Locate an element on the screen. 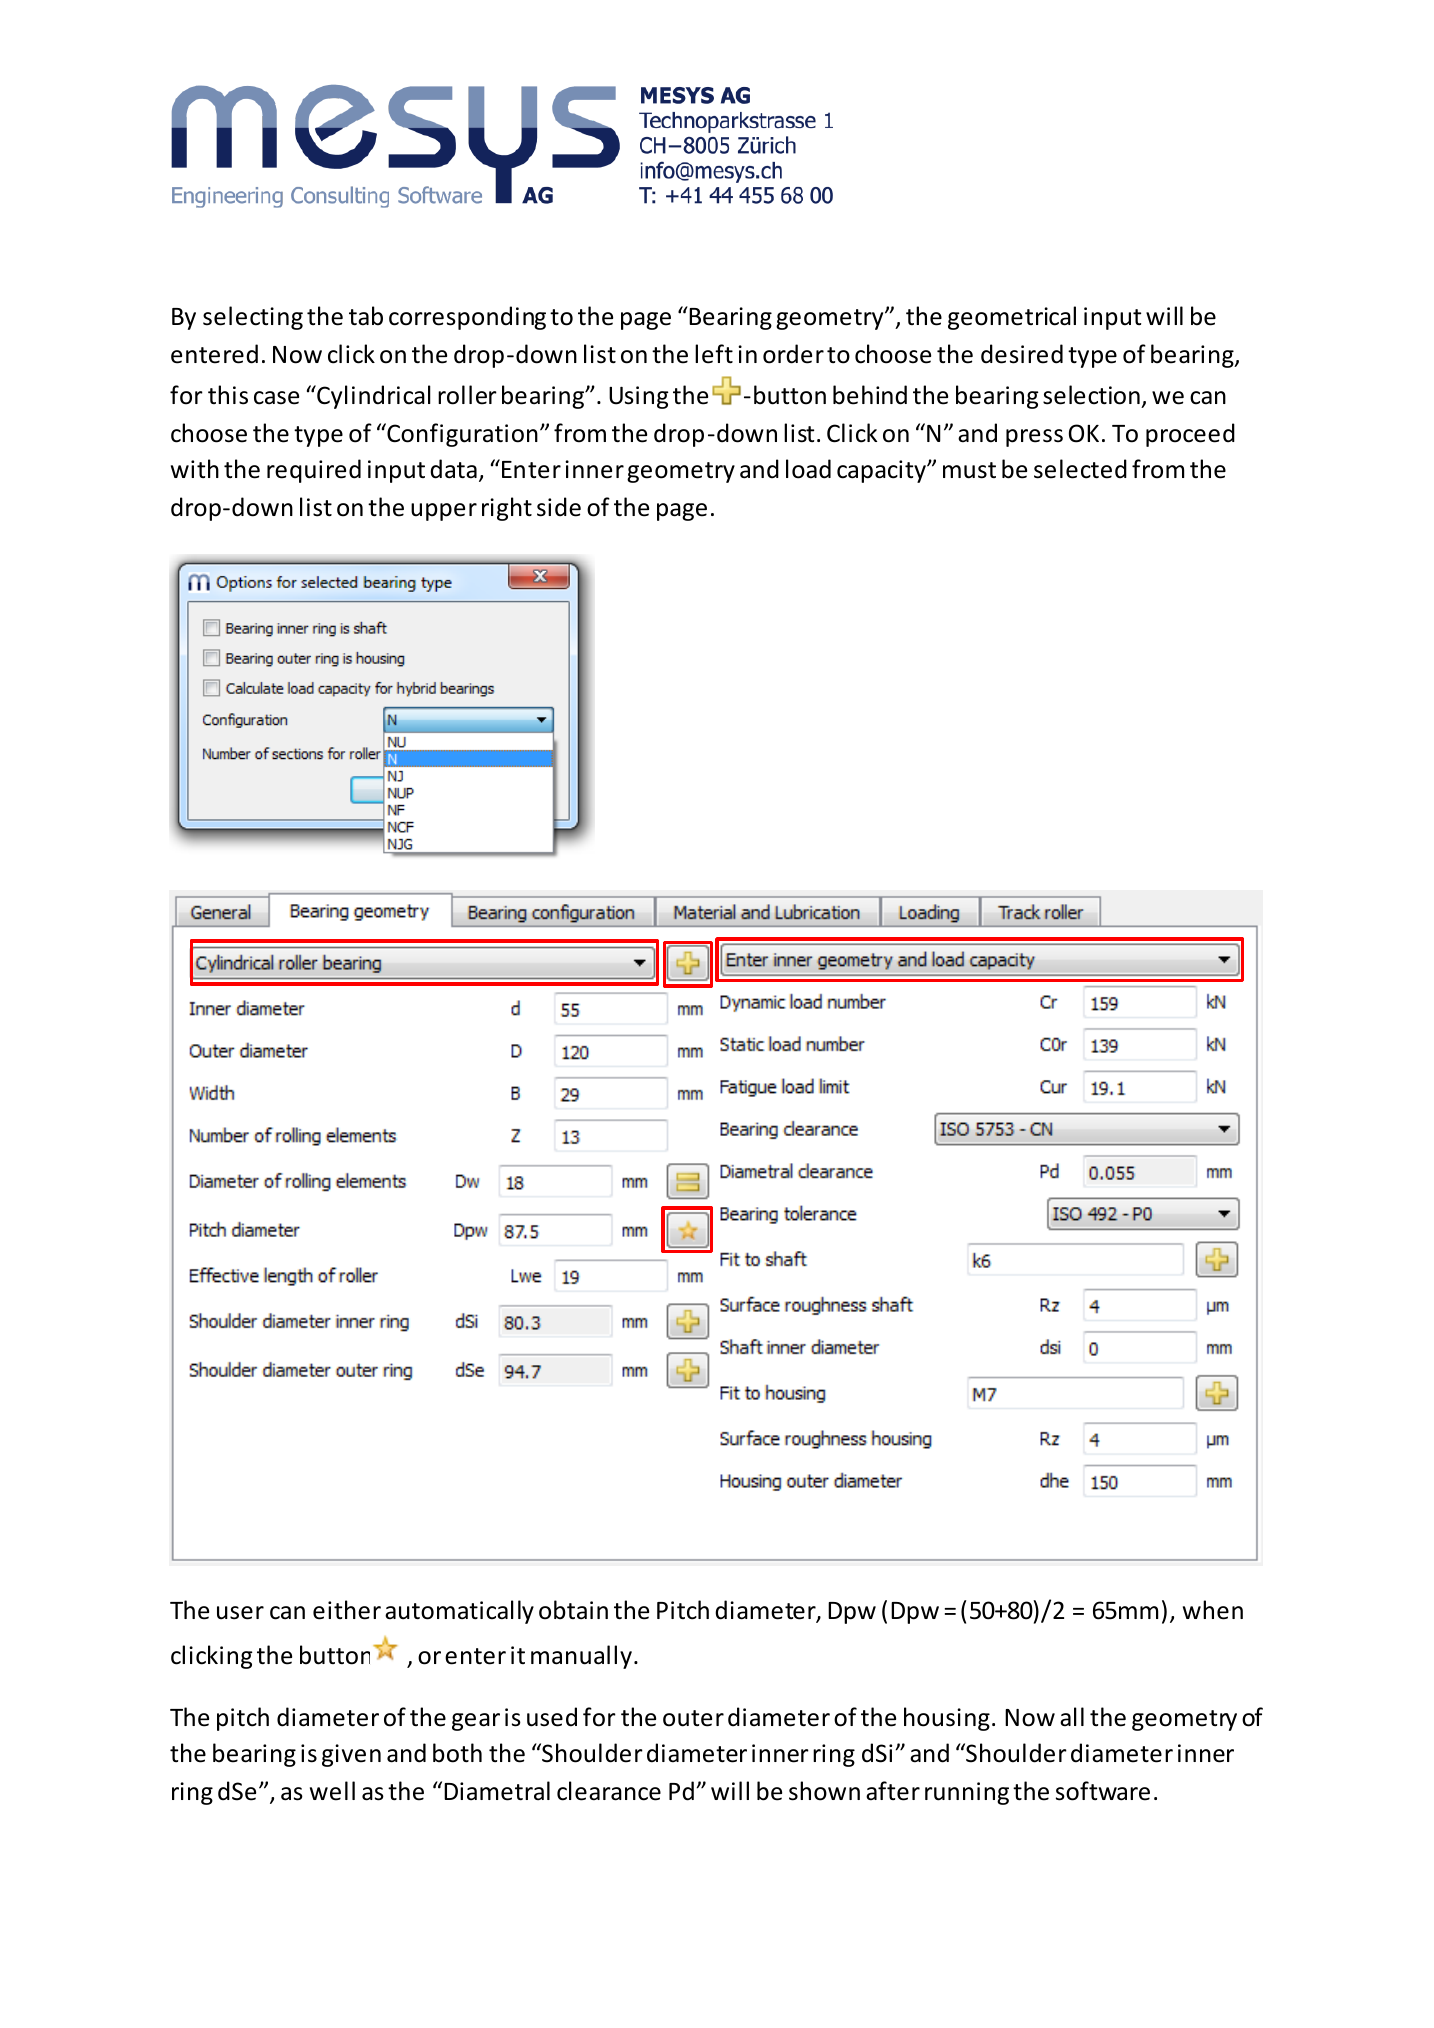 Image resolution: width=1434 pixels, height=2028 pixels. upper is located at coordinates (444, 512).
